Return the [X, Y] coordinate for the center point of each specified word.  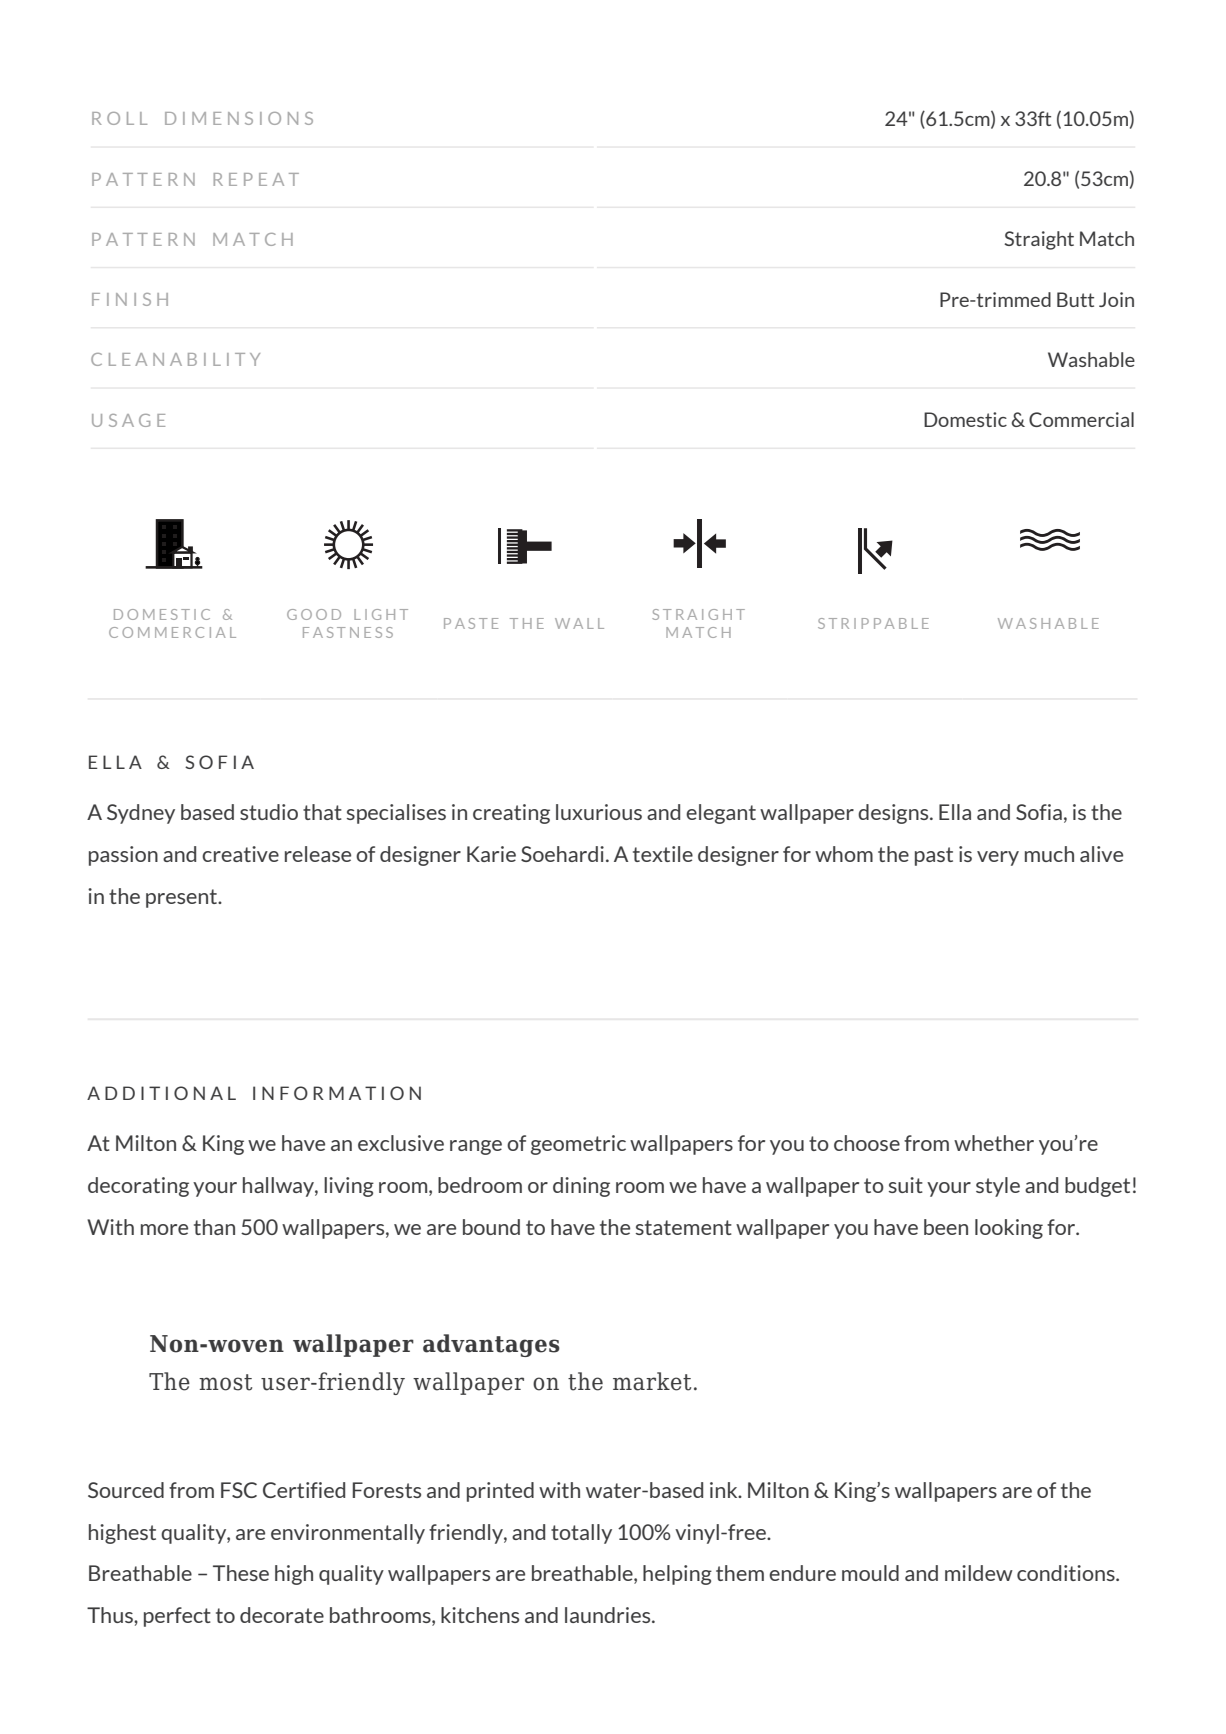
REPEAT [256, 179]
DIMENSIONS [239, 118]
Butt [1075, 299]
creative [240, 854]
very [998, 858]
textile [663, 854]
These [241, 1573]
